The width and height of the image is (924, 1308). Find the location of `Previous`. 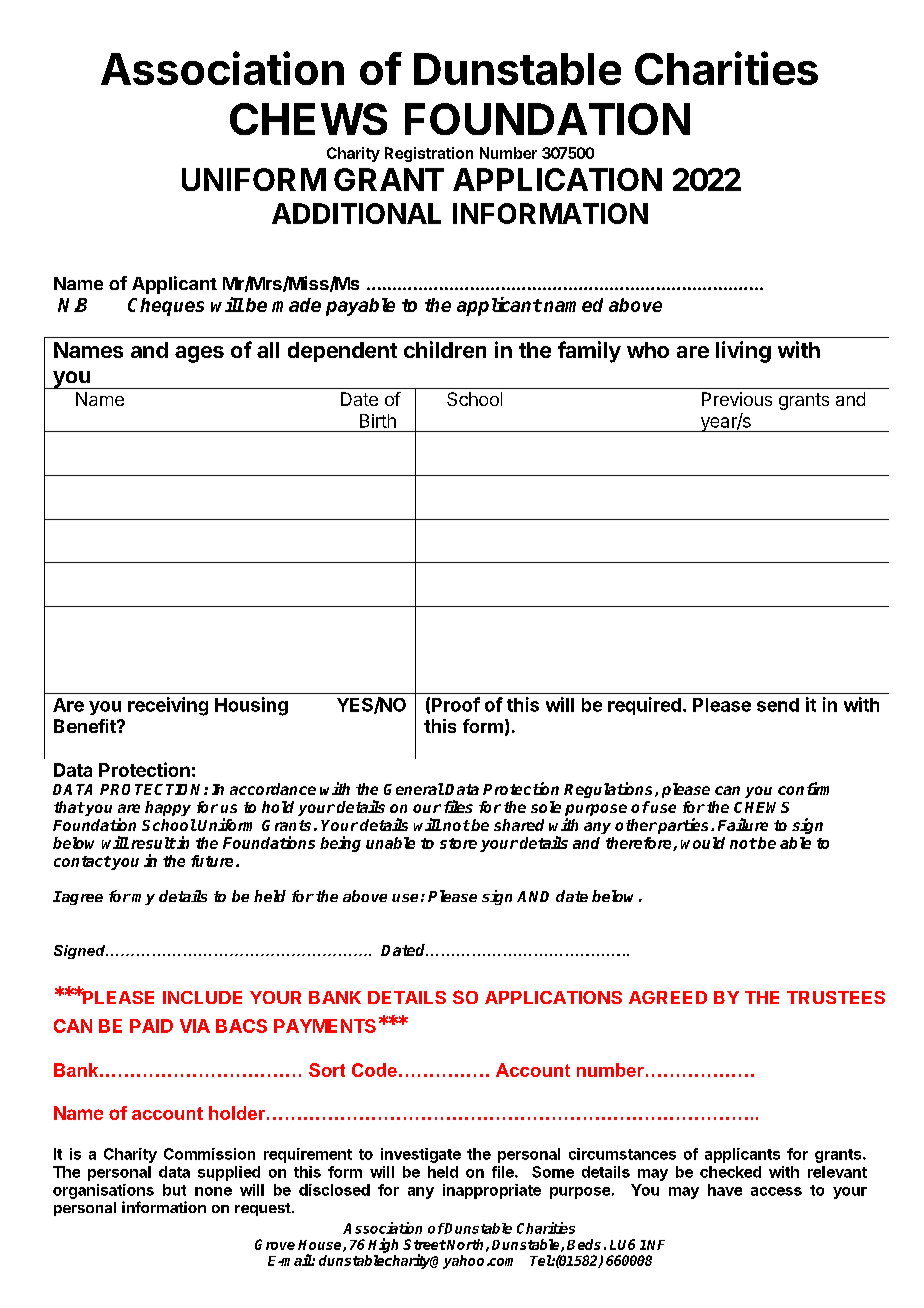

Previous is located at coordinates (737, 399).
